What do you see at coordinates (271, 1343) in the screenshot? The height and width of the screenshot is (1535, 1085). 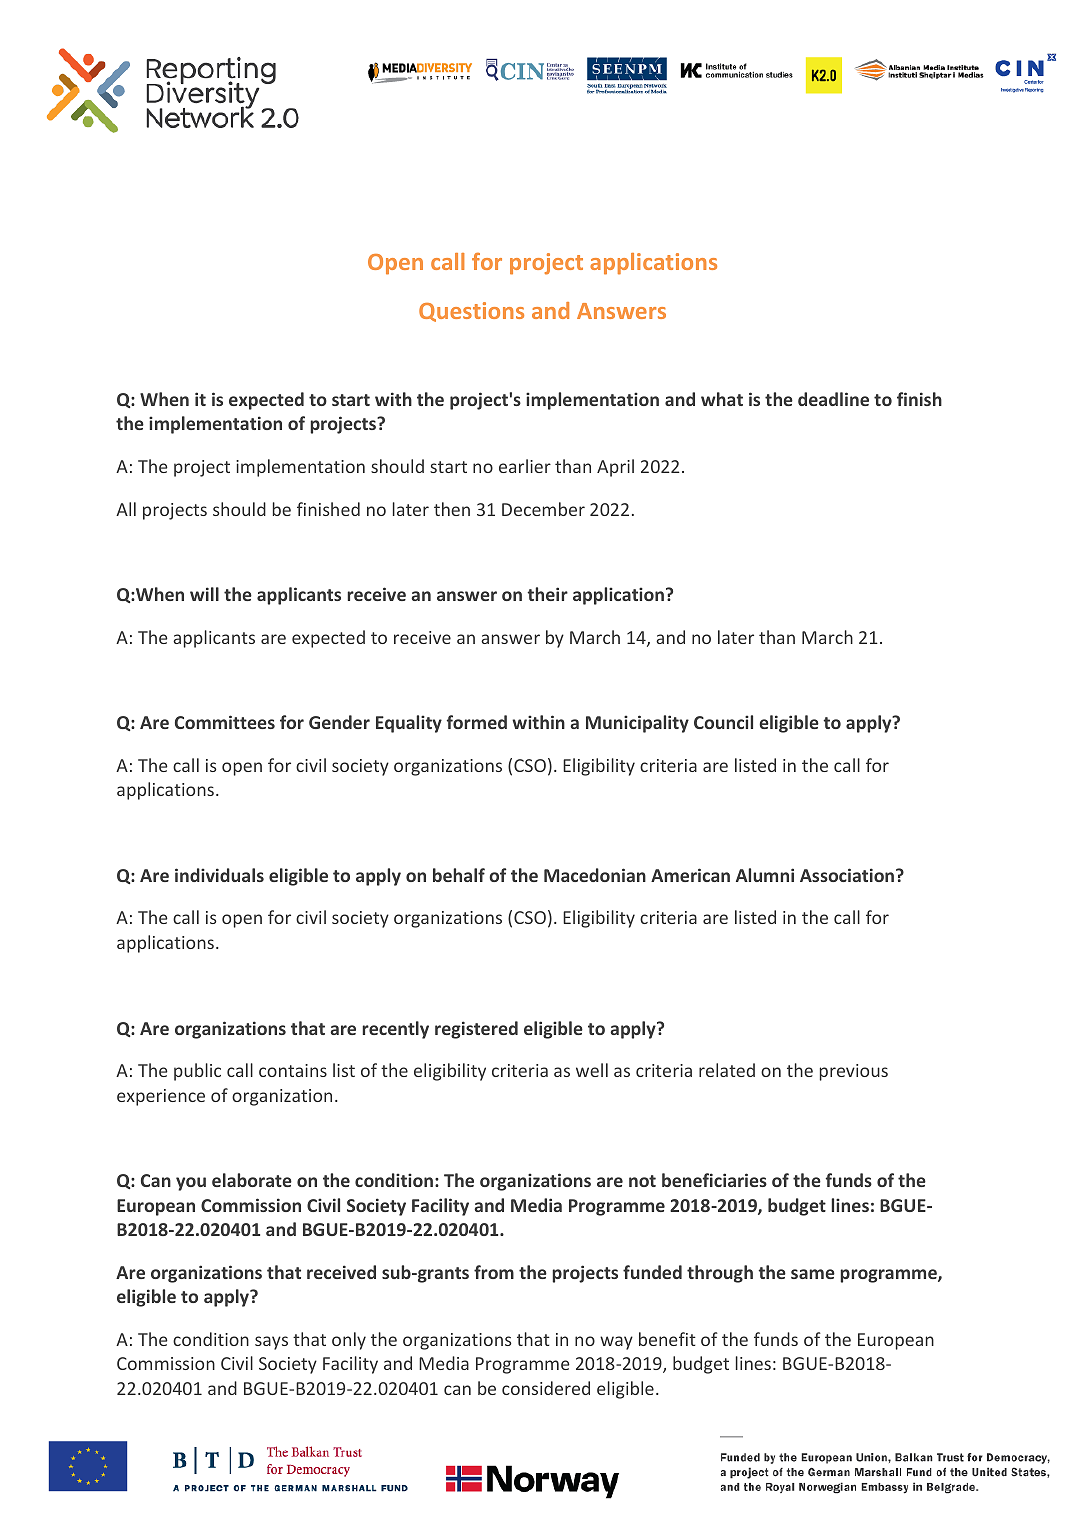 I see `says` at bounding box center [271, 1343].
